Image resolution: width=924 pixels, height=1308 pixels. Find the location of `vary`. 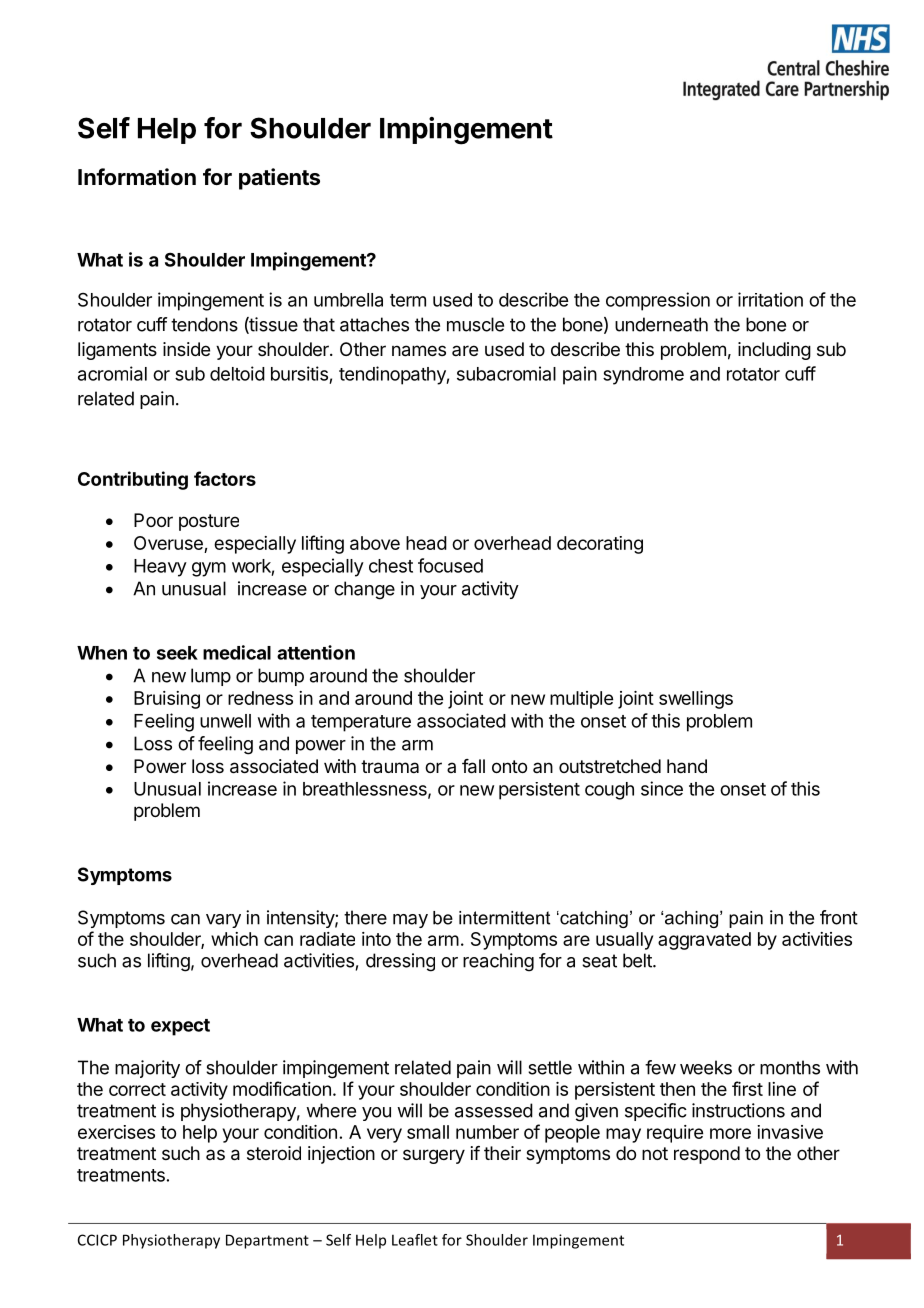

vary is located at coordinates (223, 921).
